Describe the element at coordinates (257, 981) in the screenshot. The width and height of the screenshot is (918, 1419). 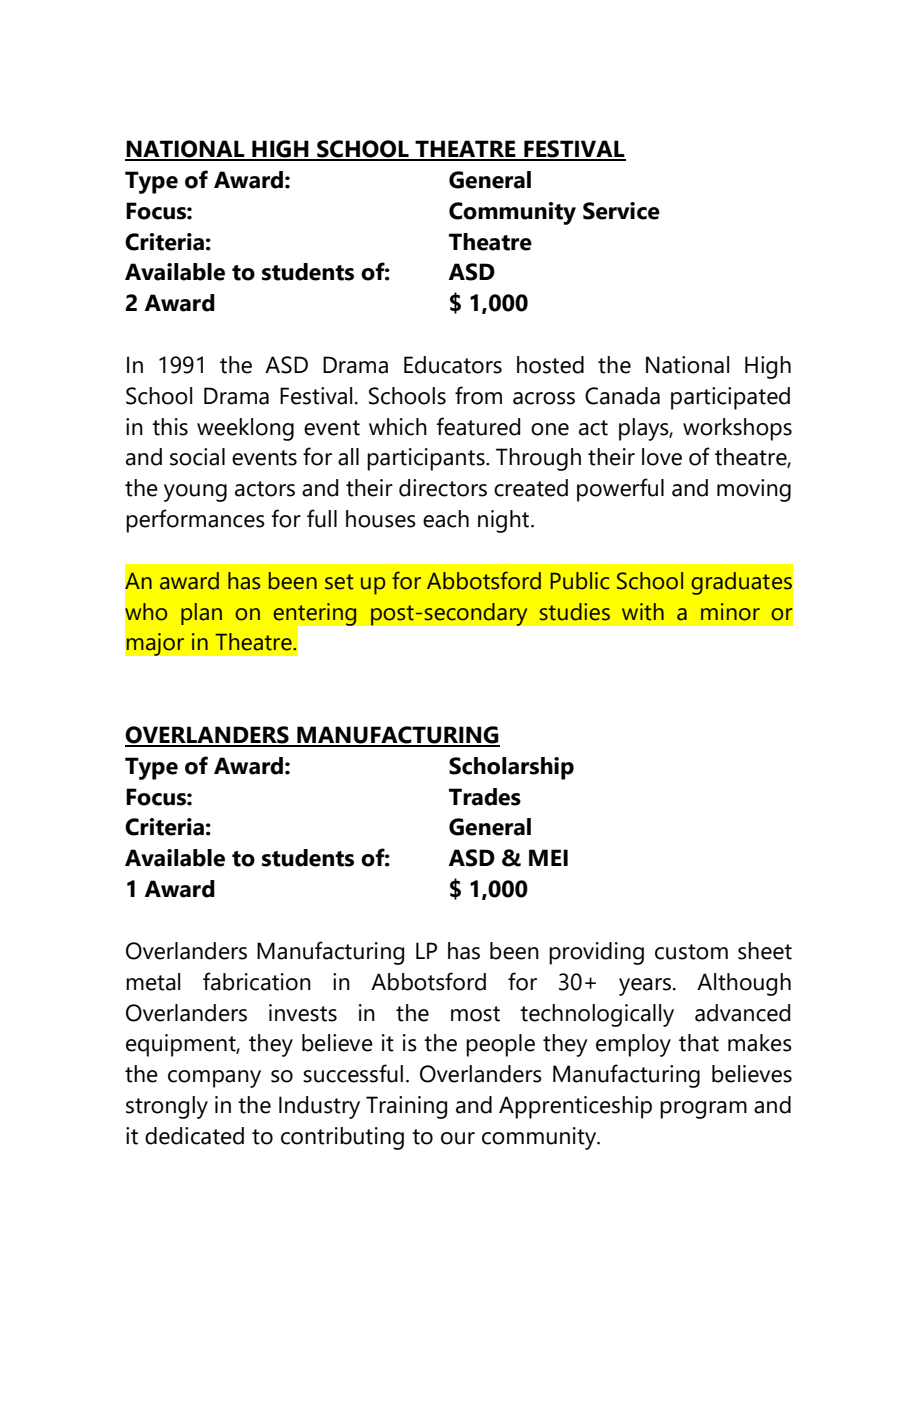
I see `fabrication` at that location.
